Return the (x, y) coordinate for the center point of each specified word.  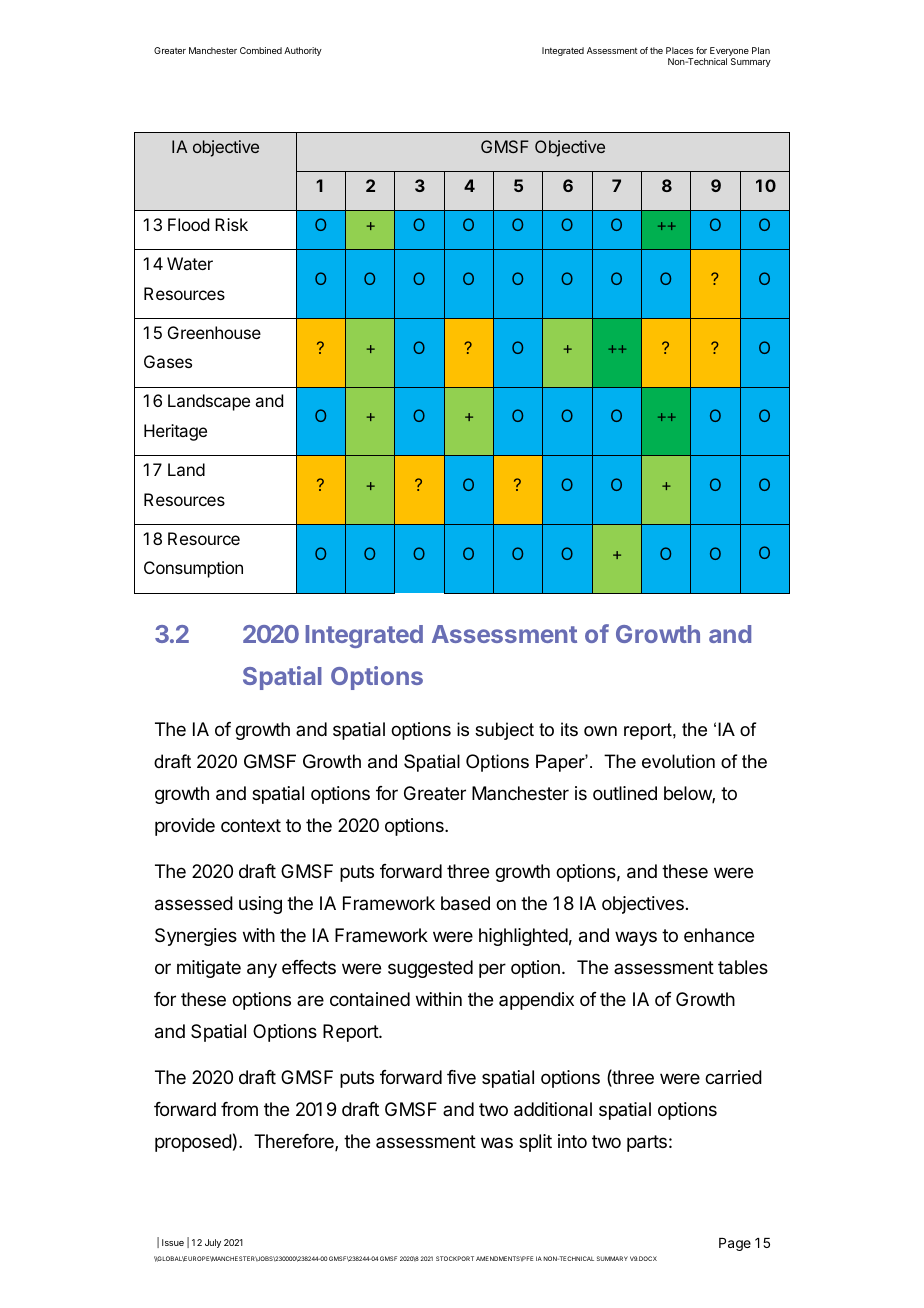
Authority (303, 51)
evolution (678, 761)
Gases (168, 361)
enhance (719, 935)
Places (679, 50)
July (213, 1243)
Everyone (729, 53)
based (465, 903)
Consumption (193, 569)
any (262, 970)
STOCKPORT (455, 1258)
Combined (261, 50)
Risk (231, 224)
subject (504, 731)
